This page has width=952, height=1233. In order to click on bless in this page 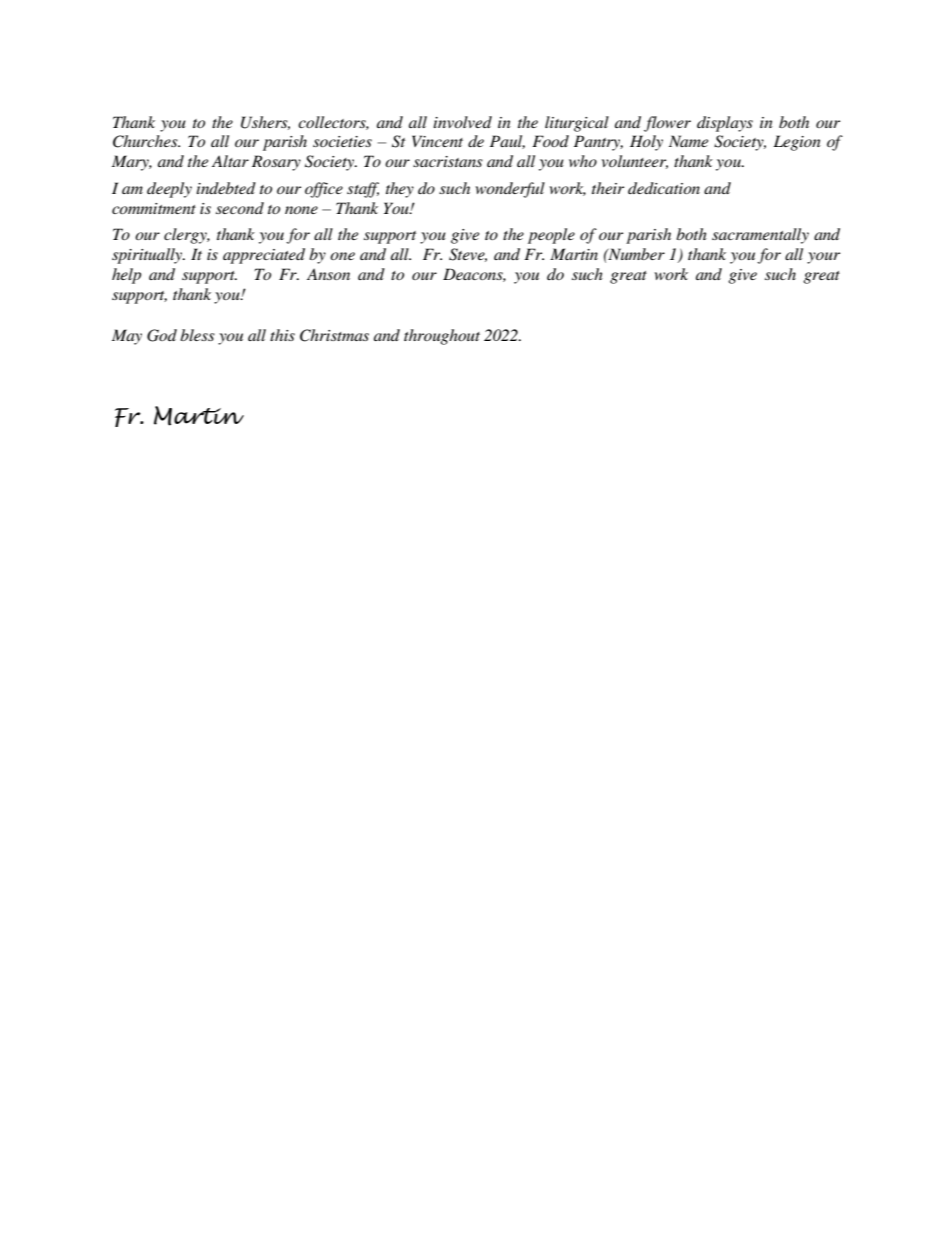, I will do `click(197, 335)`.
